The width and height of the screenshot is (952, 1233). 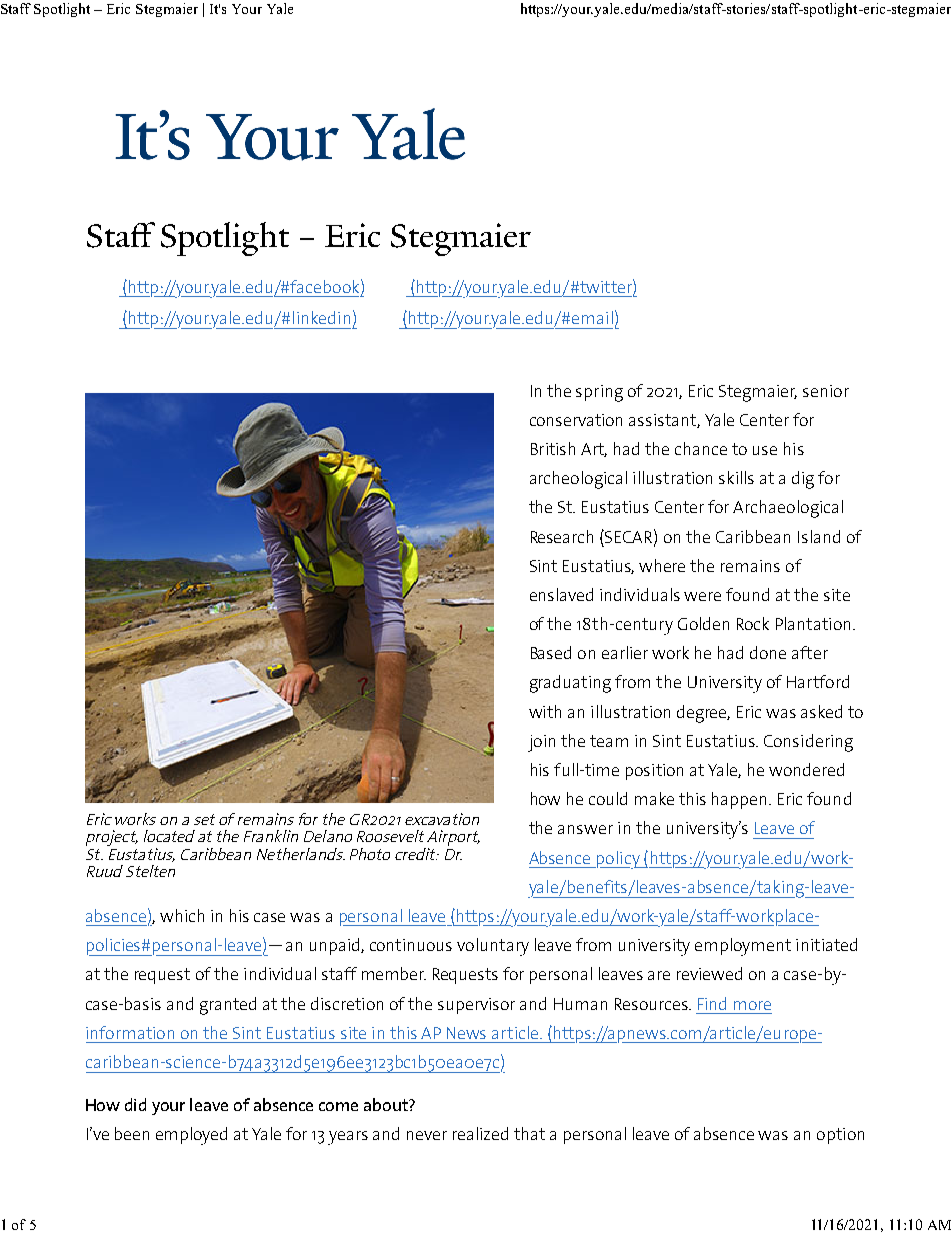 I want to click on enslaved, so click(x=561, y=594).
